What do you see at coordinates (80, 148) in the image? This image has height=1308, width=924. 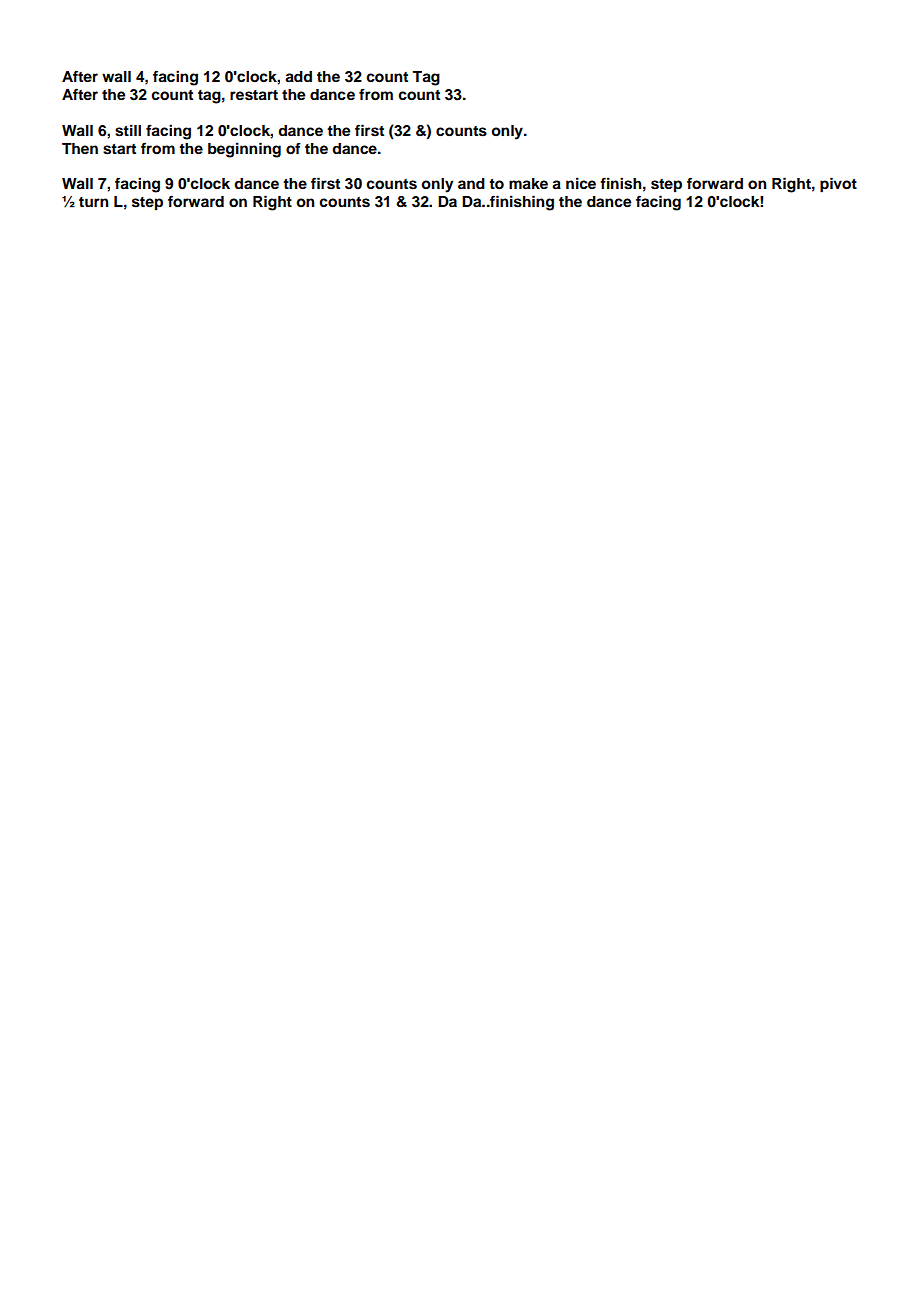 I see `Then` at bounding box center [80, 148].
